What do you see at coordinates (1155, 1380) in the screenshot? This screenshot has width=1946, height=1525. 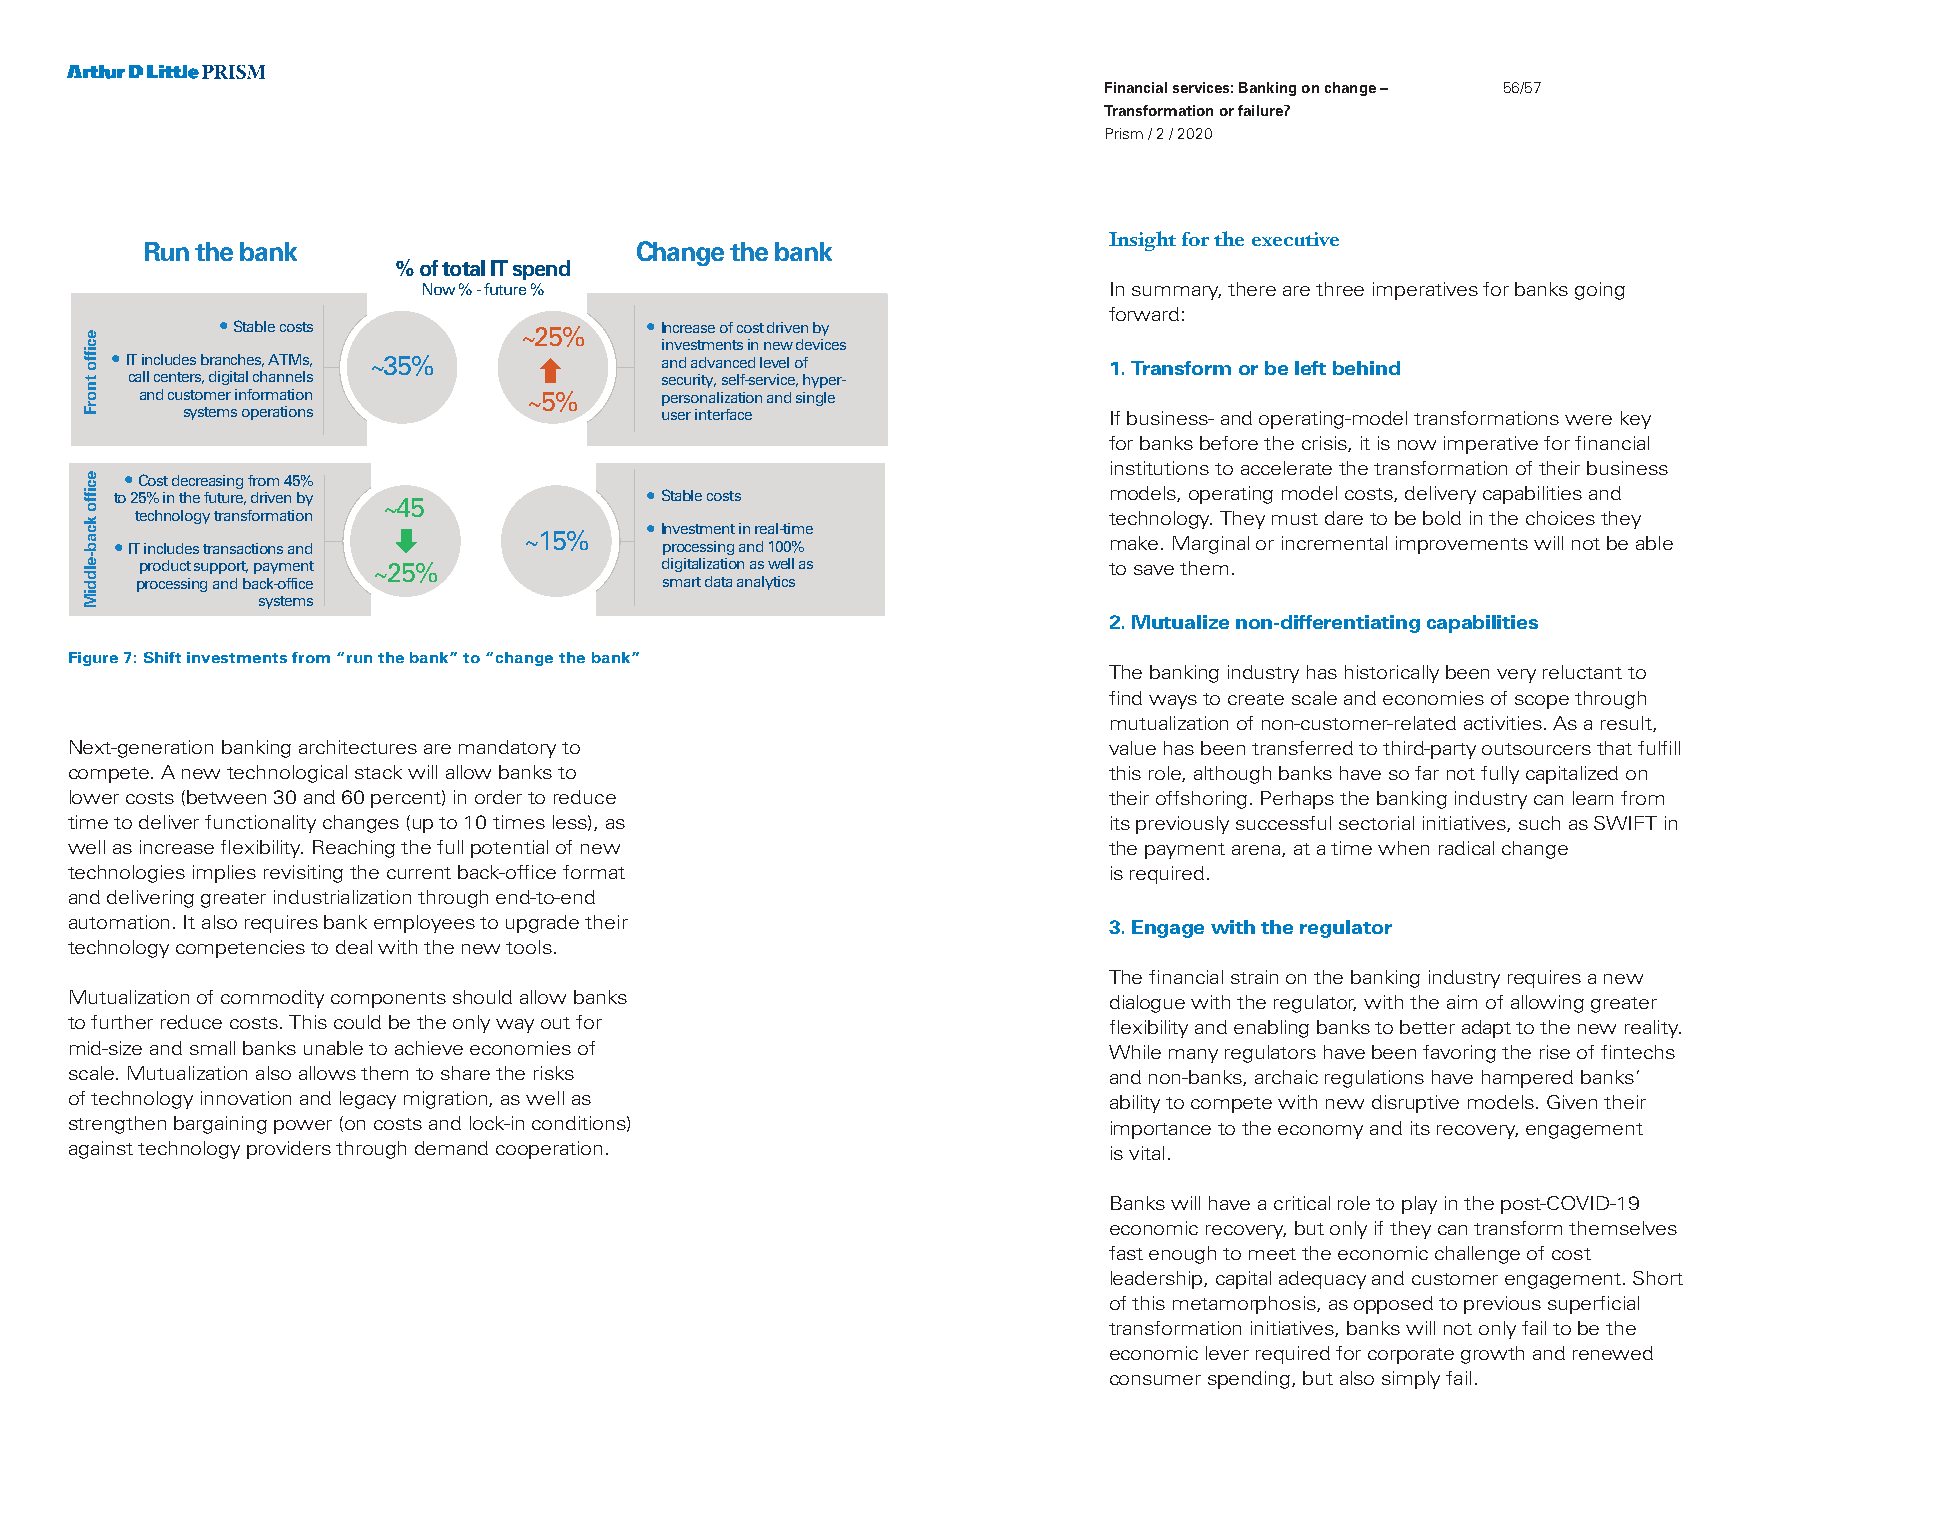 I see `consumer` at bounding box center [1155, 1380].
